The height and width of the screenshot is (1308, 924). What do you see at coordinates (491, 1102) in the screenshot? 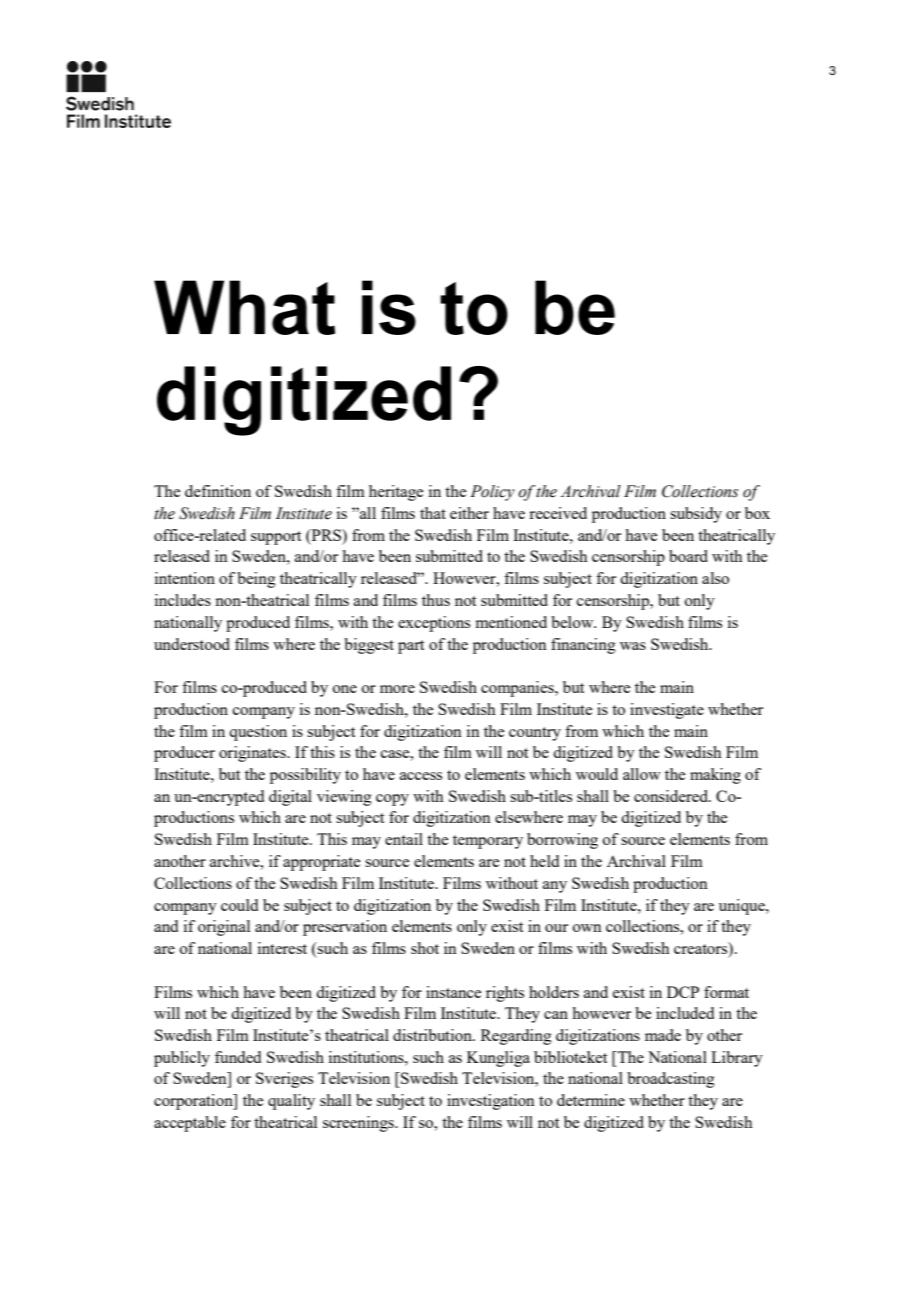
I see `investigation` at bounding box center [491, 1102].
